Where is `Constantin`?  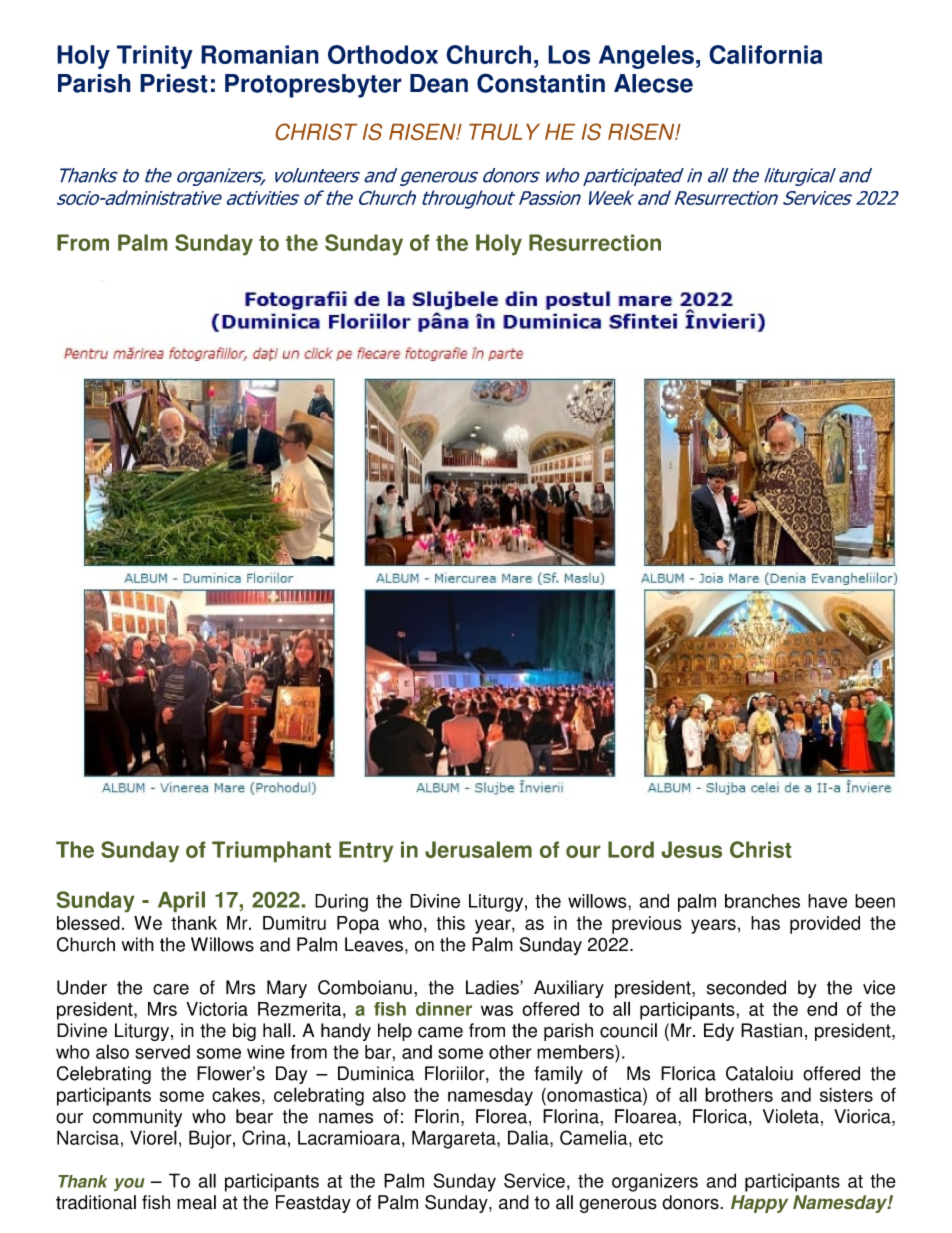 Constantin is located at coordinates (541, 83).
